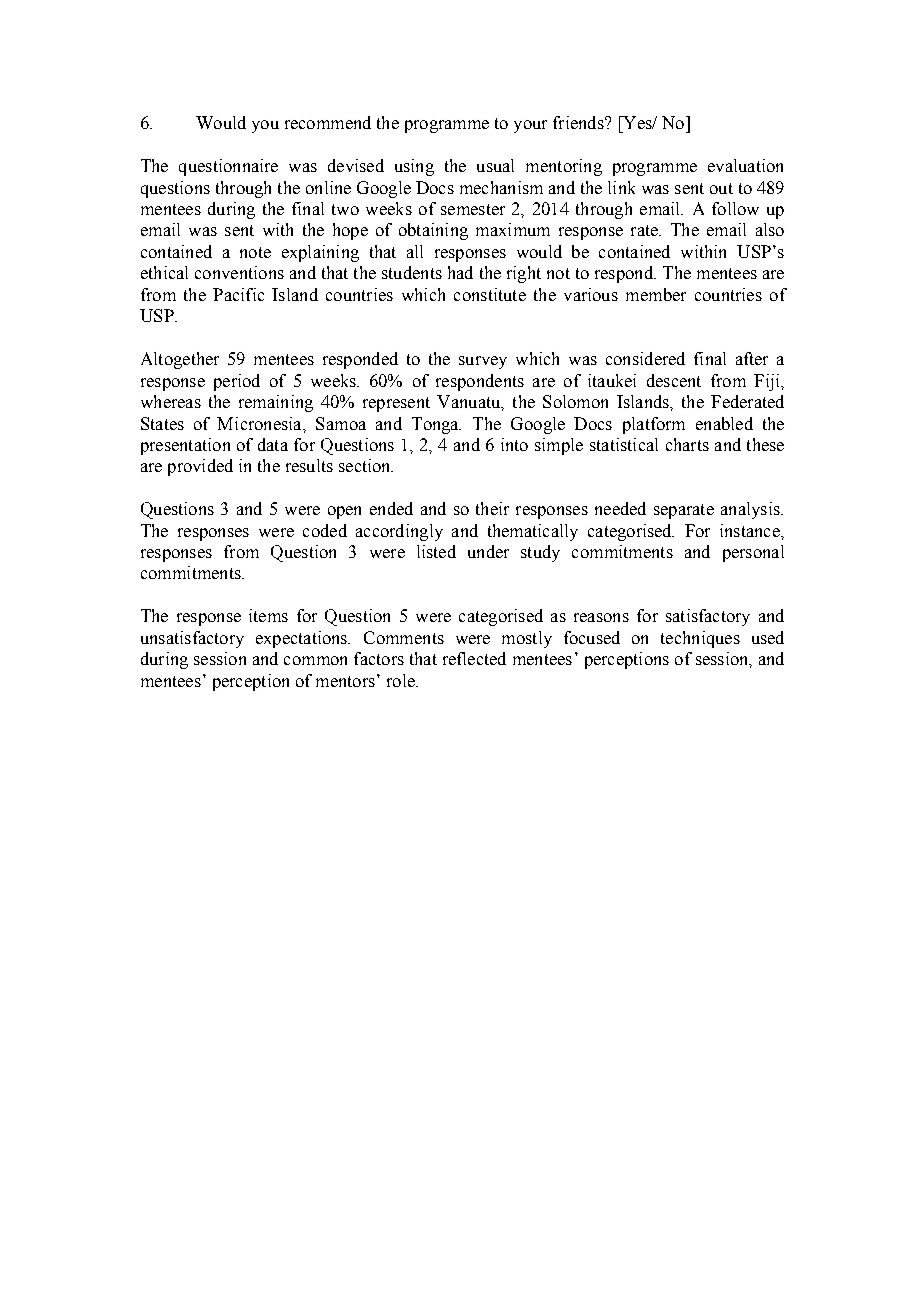  Describe the element at coordinates (745, 165) in the document. I see `evaluation` at that location.
